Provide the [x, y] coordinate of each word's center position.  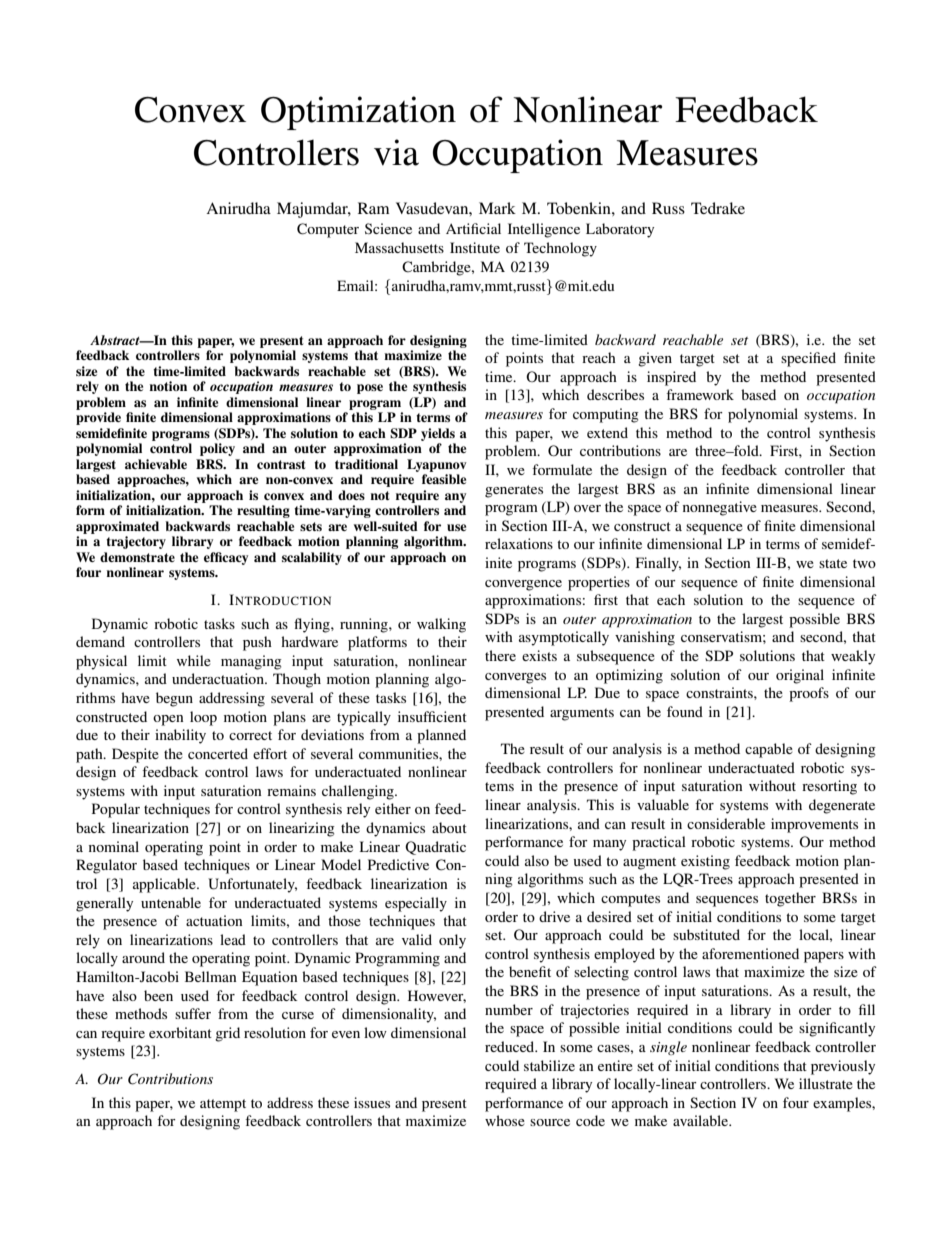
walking [441, 625]
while [194, 660]
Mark [497, 208]
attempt [223, 1105]
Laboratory [620, 230]
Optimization [358, 113]
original [800, 676]
